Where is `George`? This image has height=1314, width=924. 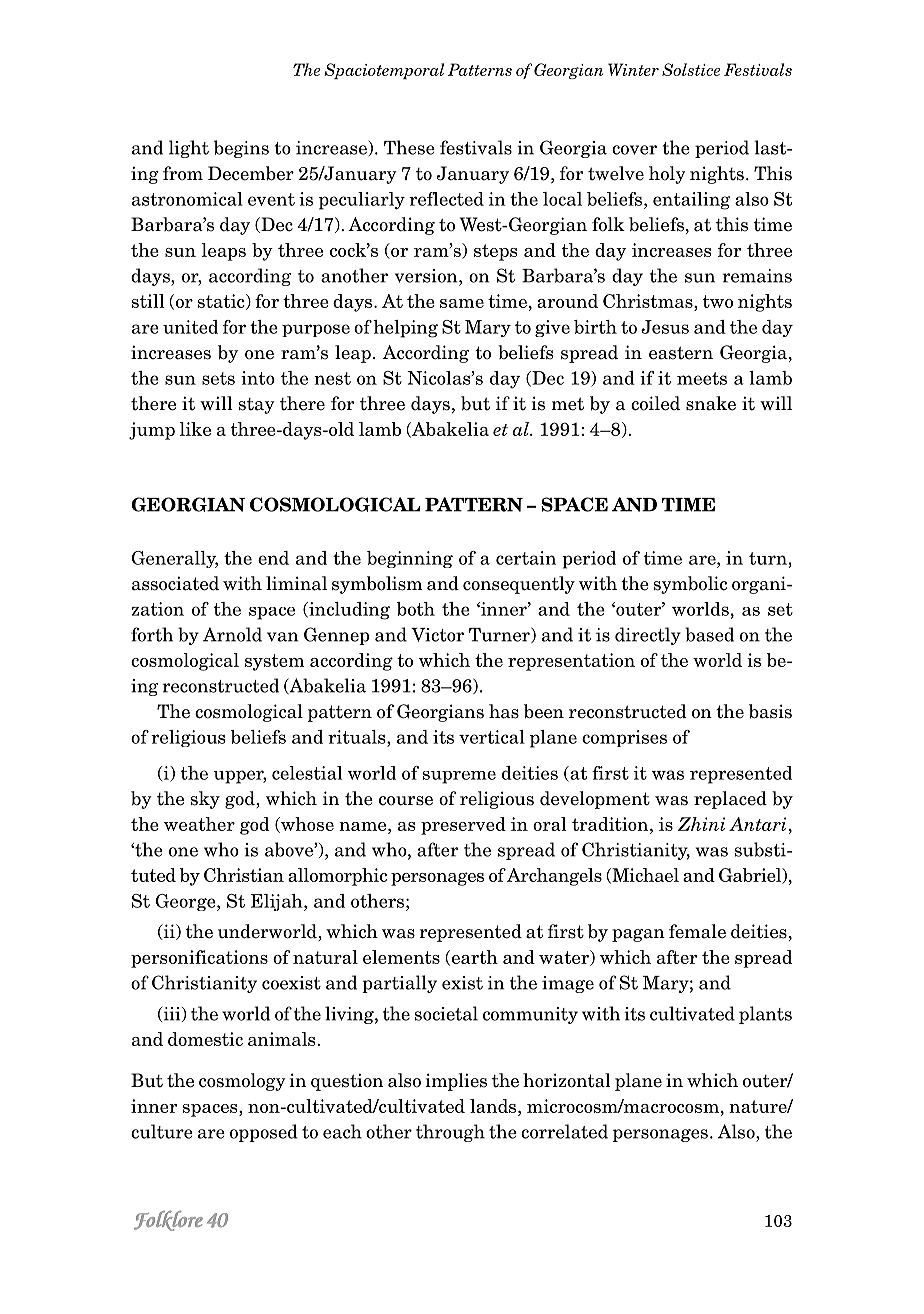
George is located at coordinates (187, 902).
